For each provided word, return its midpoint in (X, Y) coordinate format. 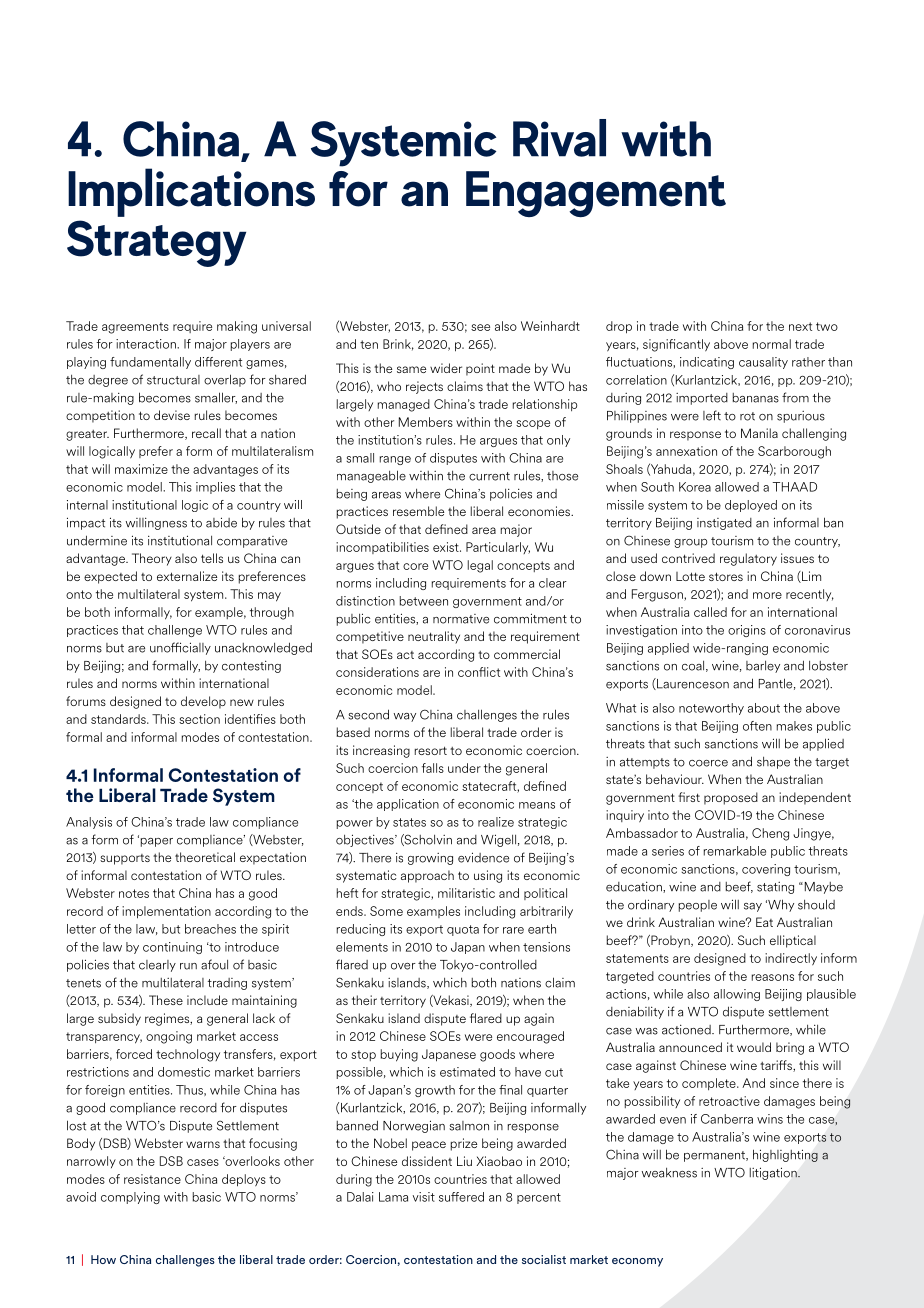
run (188, 966)
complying (130, 1198)
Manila (759, 433)
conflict (479, 672)
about (764, 708)
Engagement (596, 194)
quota (463, 930)
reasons (773, 977)
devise (172, 415)
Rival (559, 138)
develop (203, 702)
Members (426, 422)
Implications (191, 192)
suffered (461, 1197)
